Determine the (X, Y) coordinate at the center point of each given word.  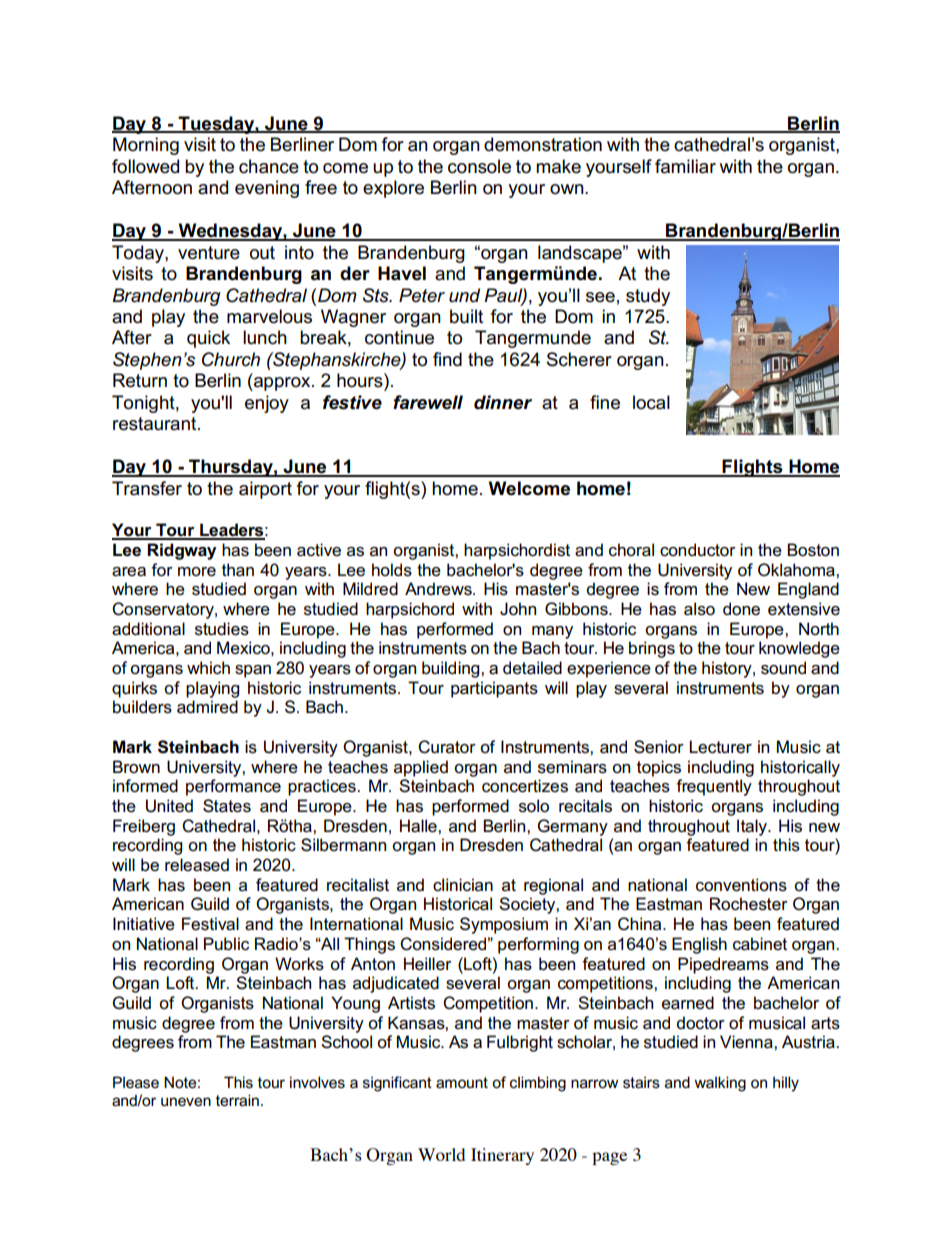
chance (269, 166)
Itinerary (502, 1156)
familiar (685, 166)
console (479, 166)
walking (720, 1084)
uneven (186, 1101)
